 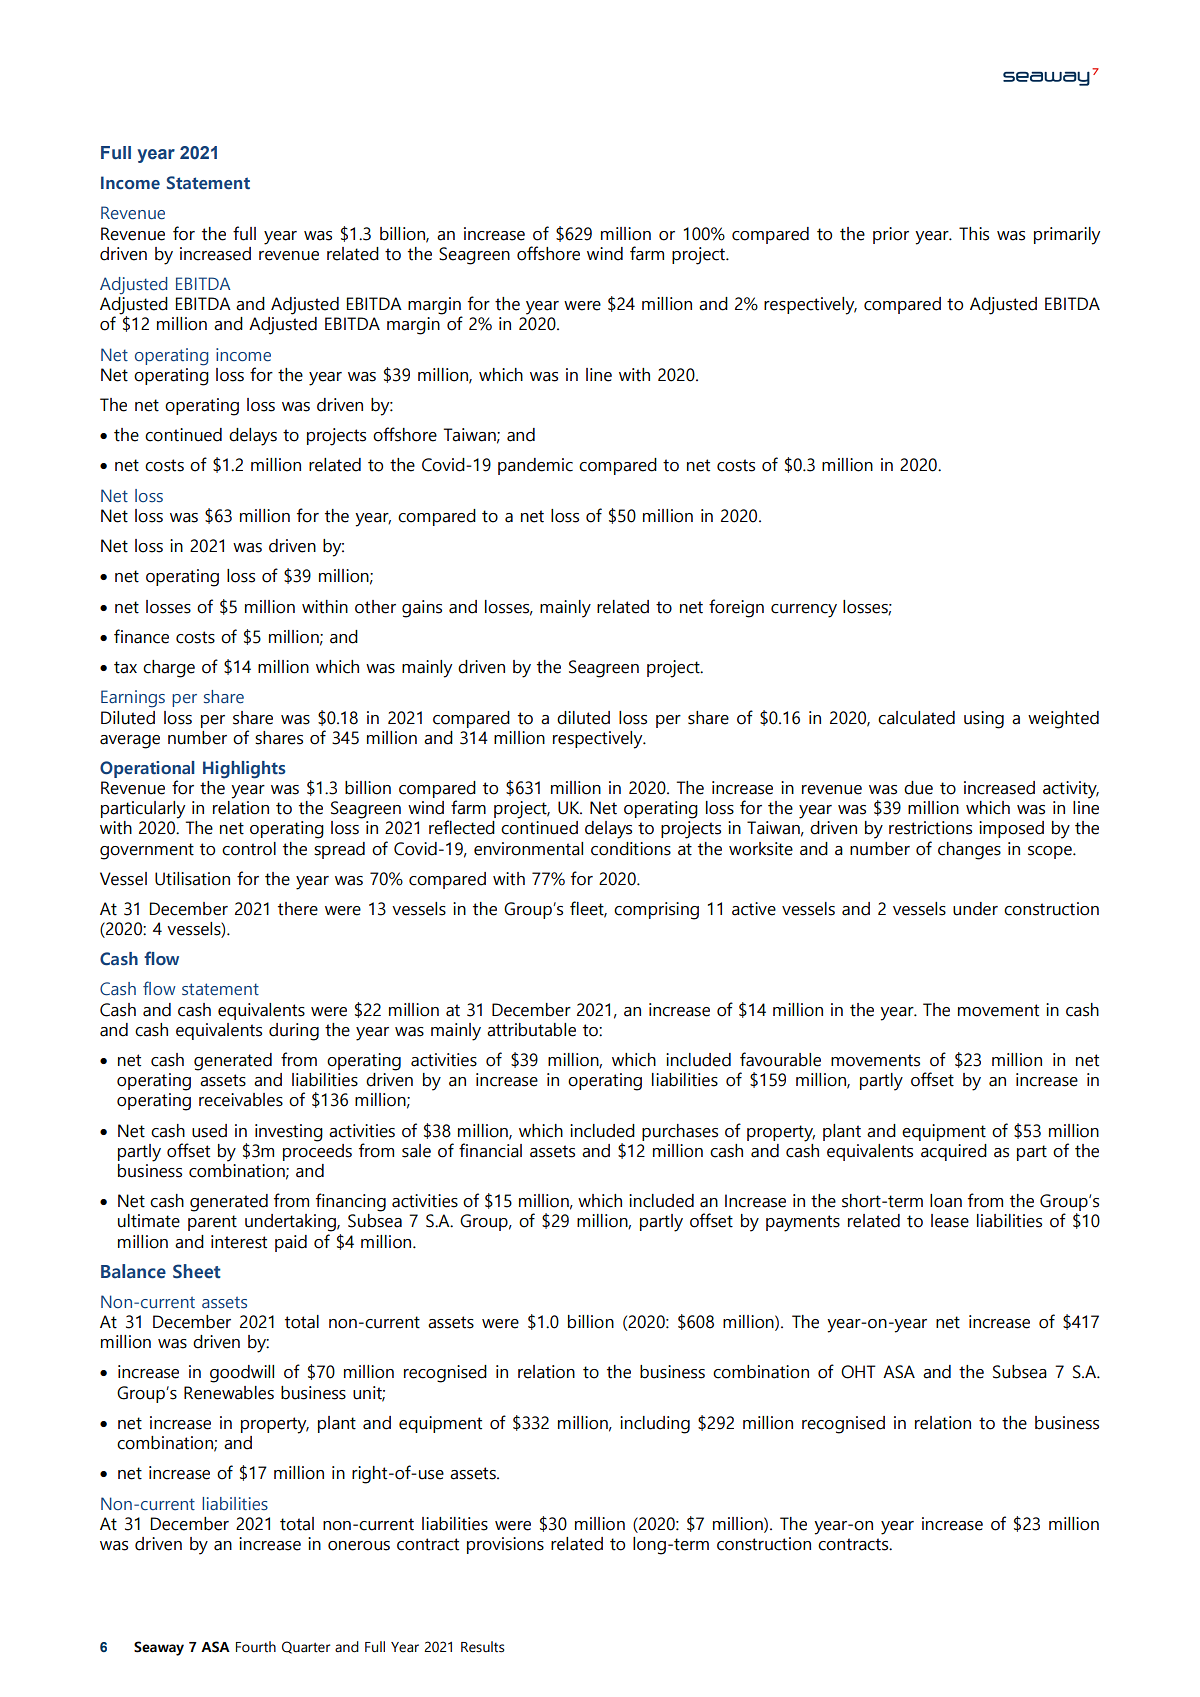 What do you see at coordinates (974, 234) in the screenshot?
I see `This` at bounding box center [974, 234].
